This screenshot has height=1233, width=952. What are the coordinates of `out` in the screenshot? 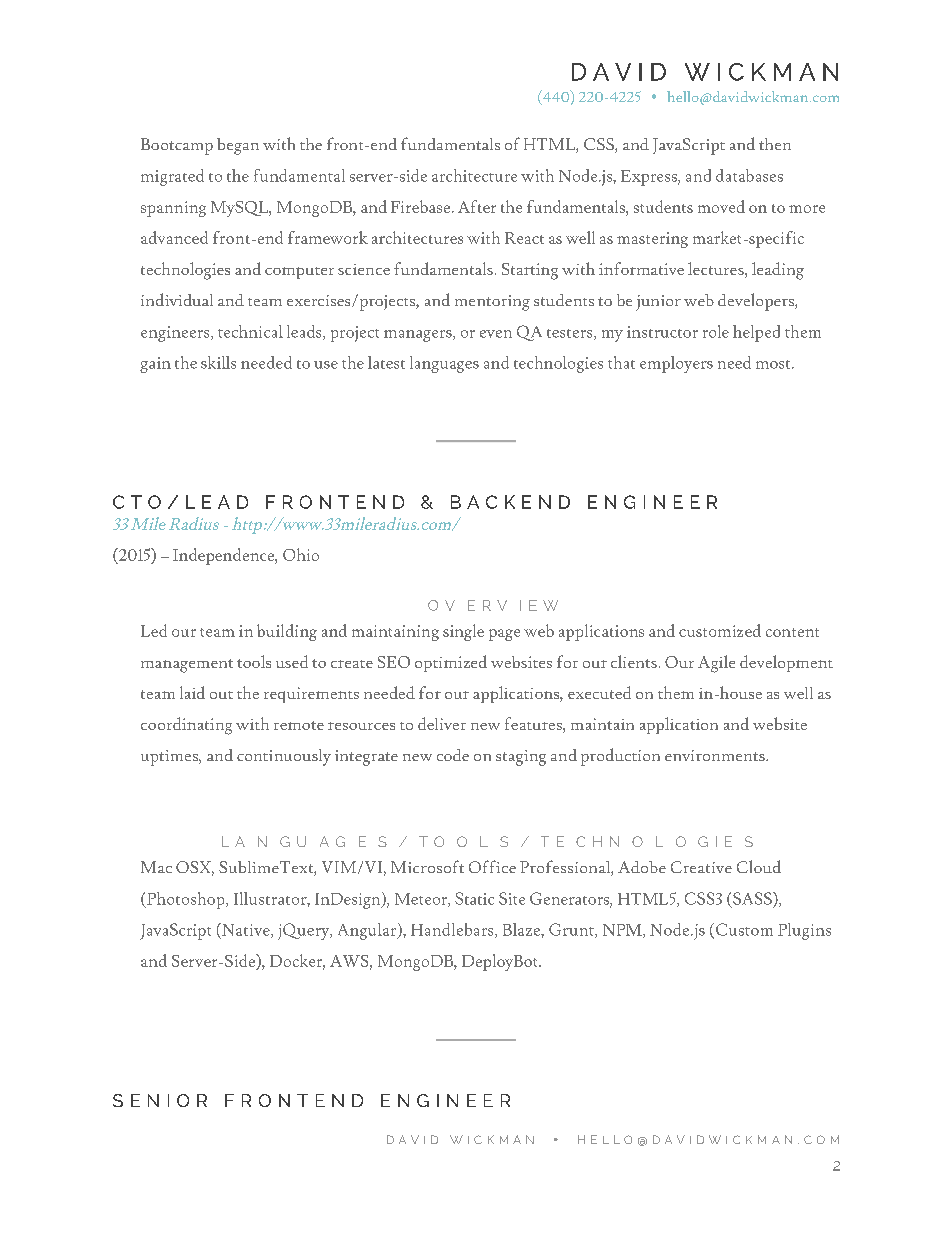 It's located at (221, 695).
